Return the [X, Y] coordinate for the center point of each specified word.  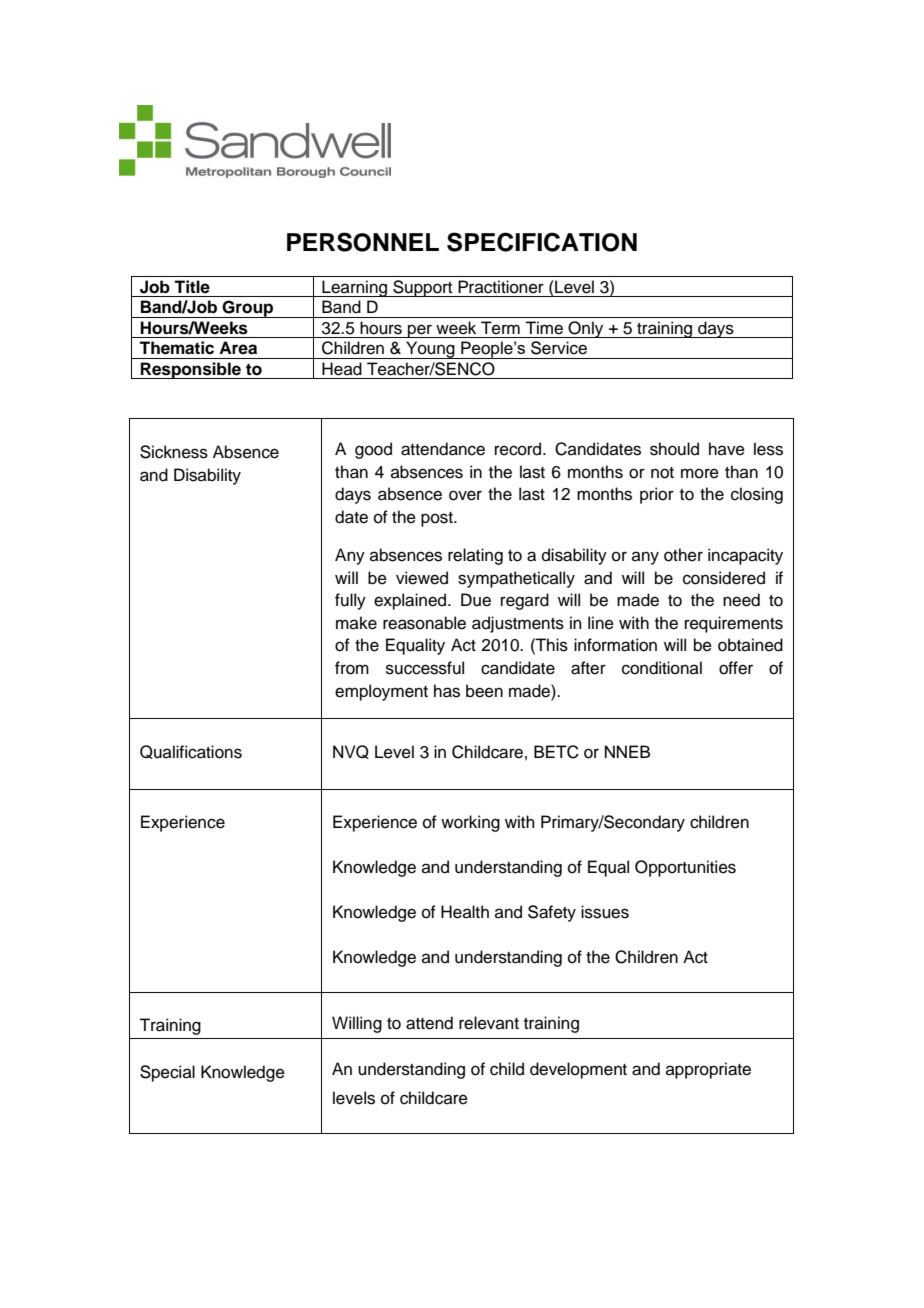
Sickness [174, 452]
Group [248, 309]
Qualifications [191, 752]
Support [423, 288]
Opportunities [685, 868]
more [700, 473]
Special [167, 1073]
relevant [489, 1023]
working [470, 823]
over [465, 495]
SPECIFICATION [542, 242]
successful [425, 668]
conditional [662, 668]
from [352, 668]
